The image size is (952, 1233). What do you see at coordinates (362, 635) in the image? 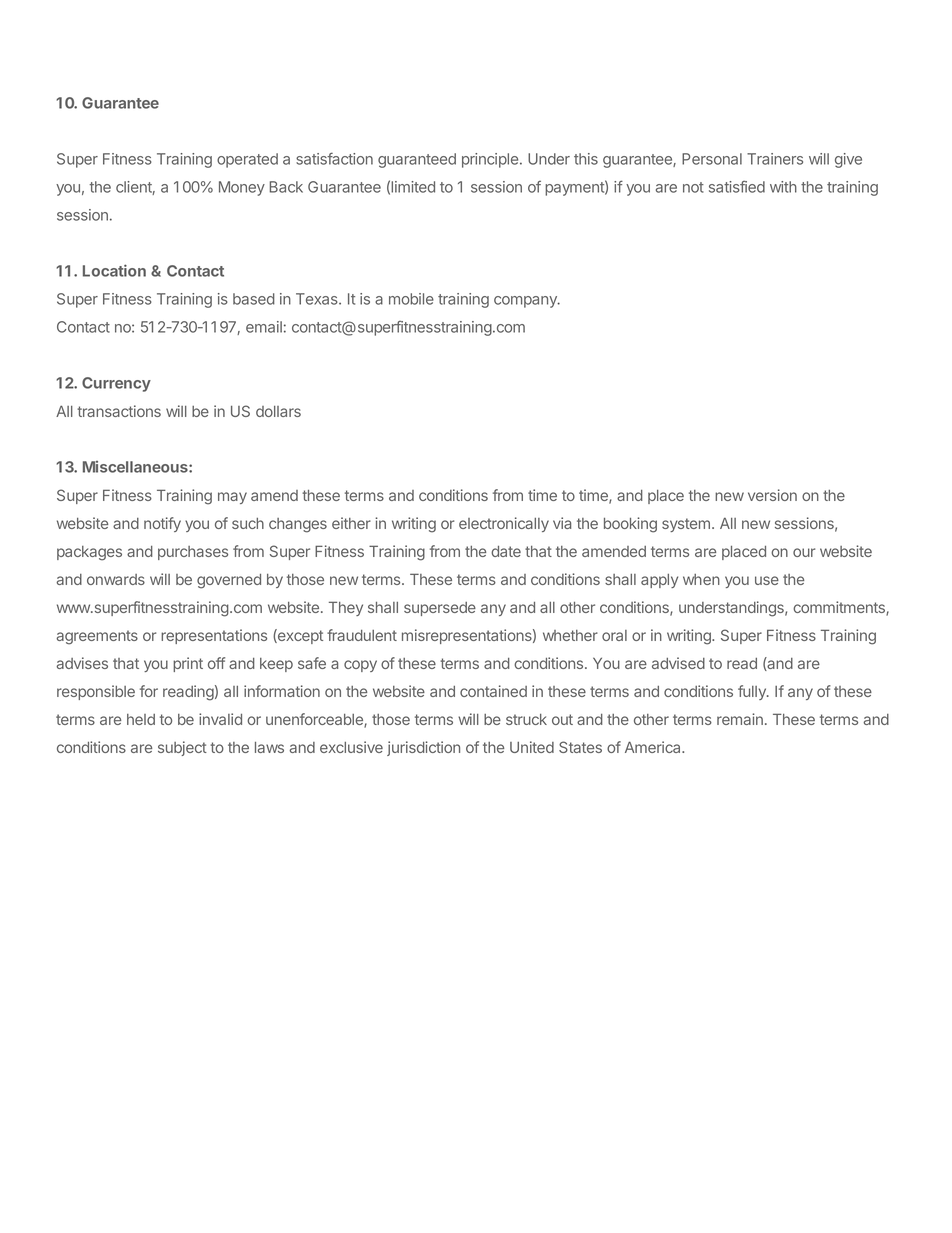
I see `fraudulent` at bounding box center [362, 635].
